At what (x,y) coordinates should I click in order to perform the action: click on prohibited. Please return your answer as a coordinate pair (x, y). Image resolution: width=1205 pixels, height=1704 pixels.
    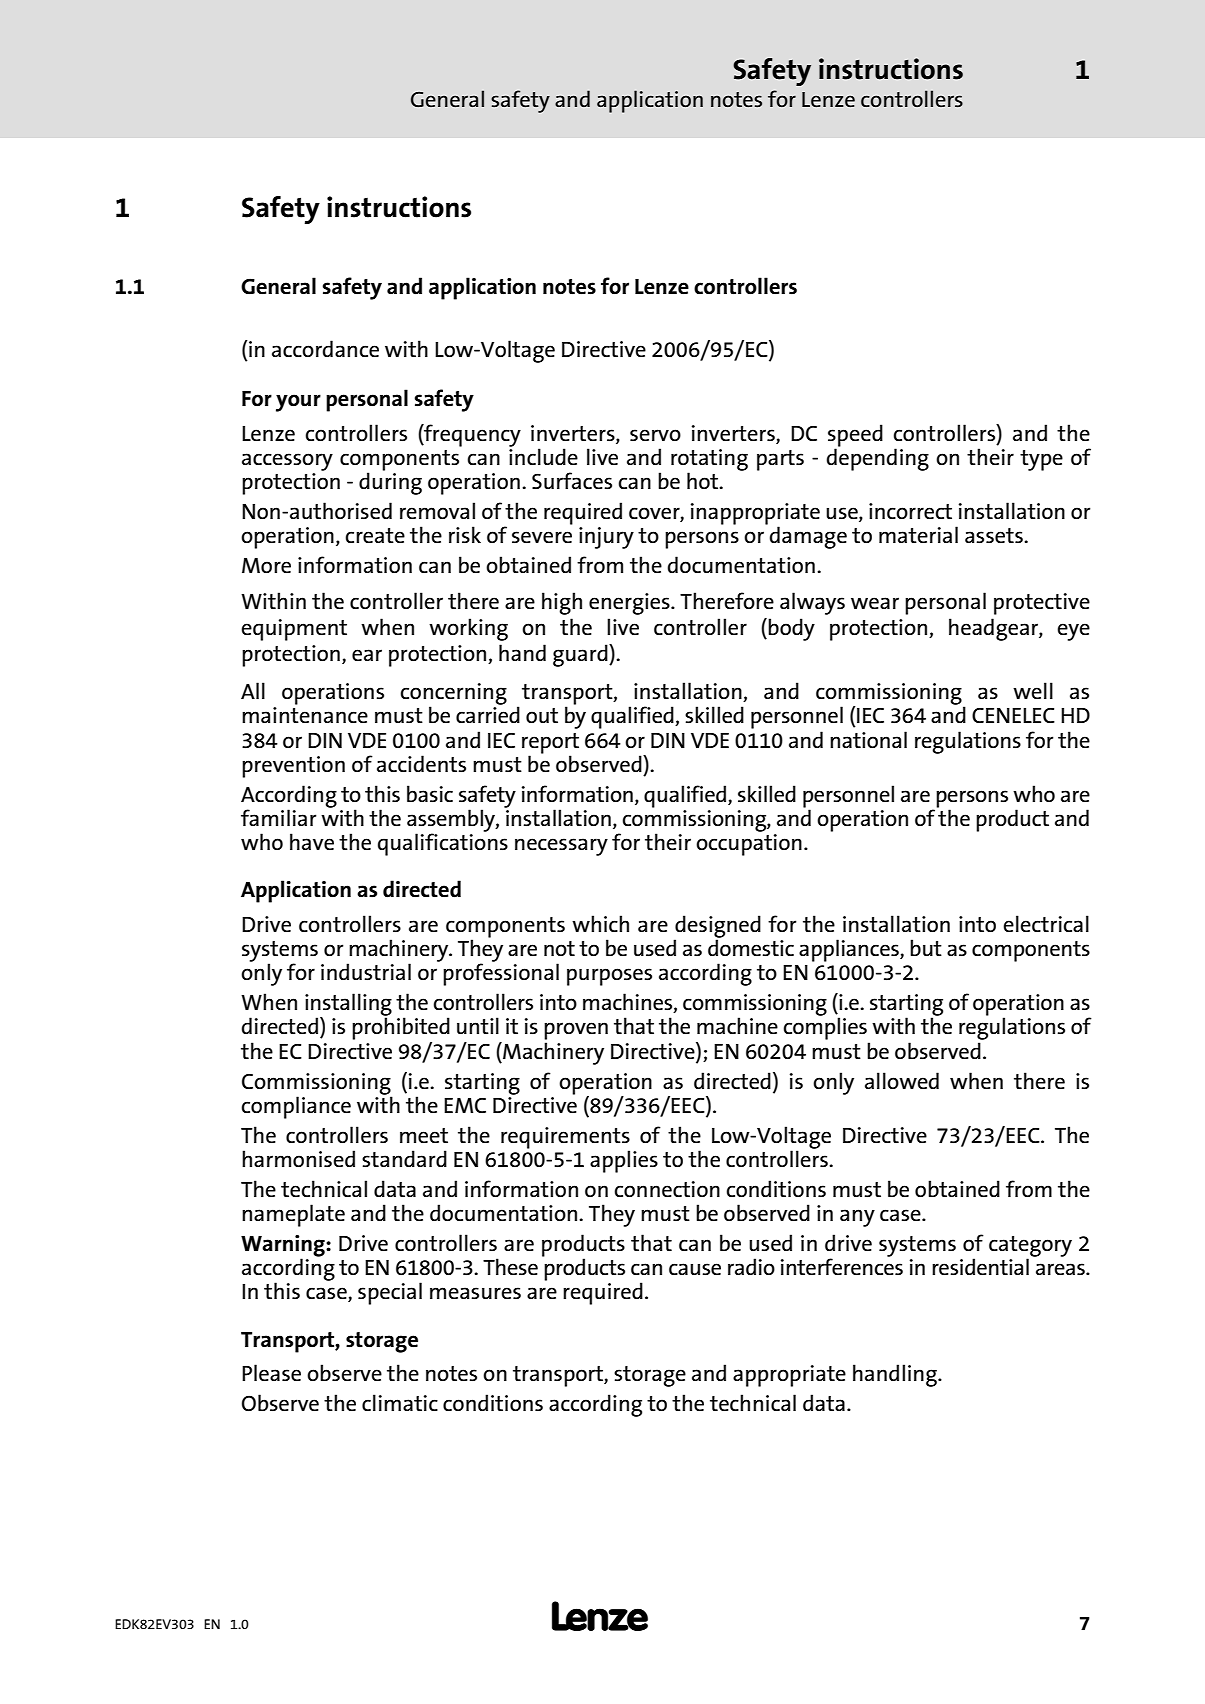
    Looking at the image, I should click on (401, 1028).
